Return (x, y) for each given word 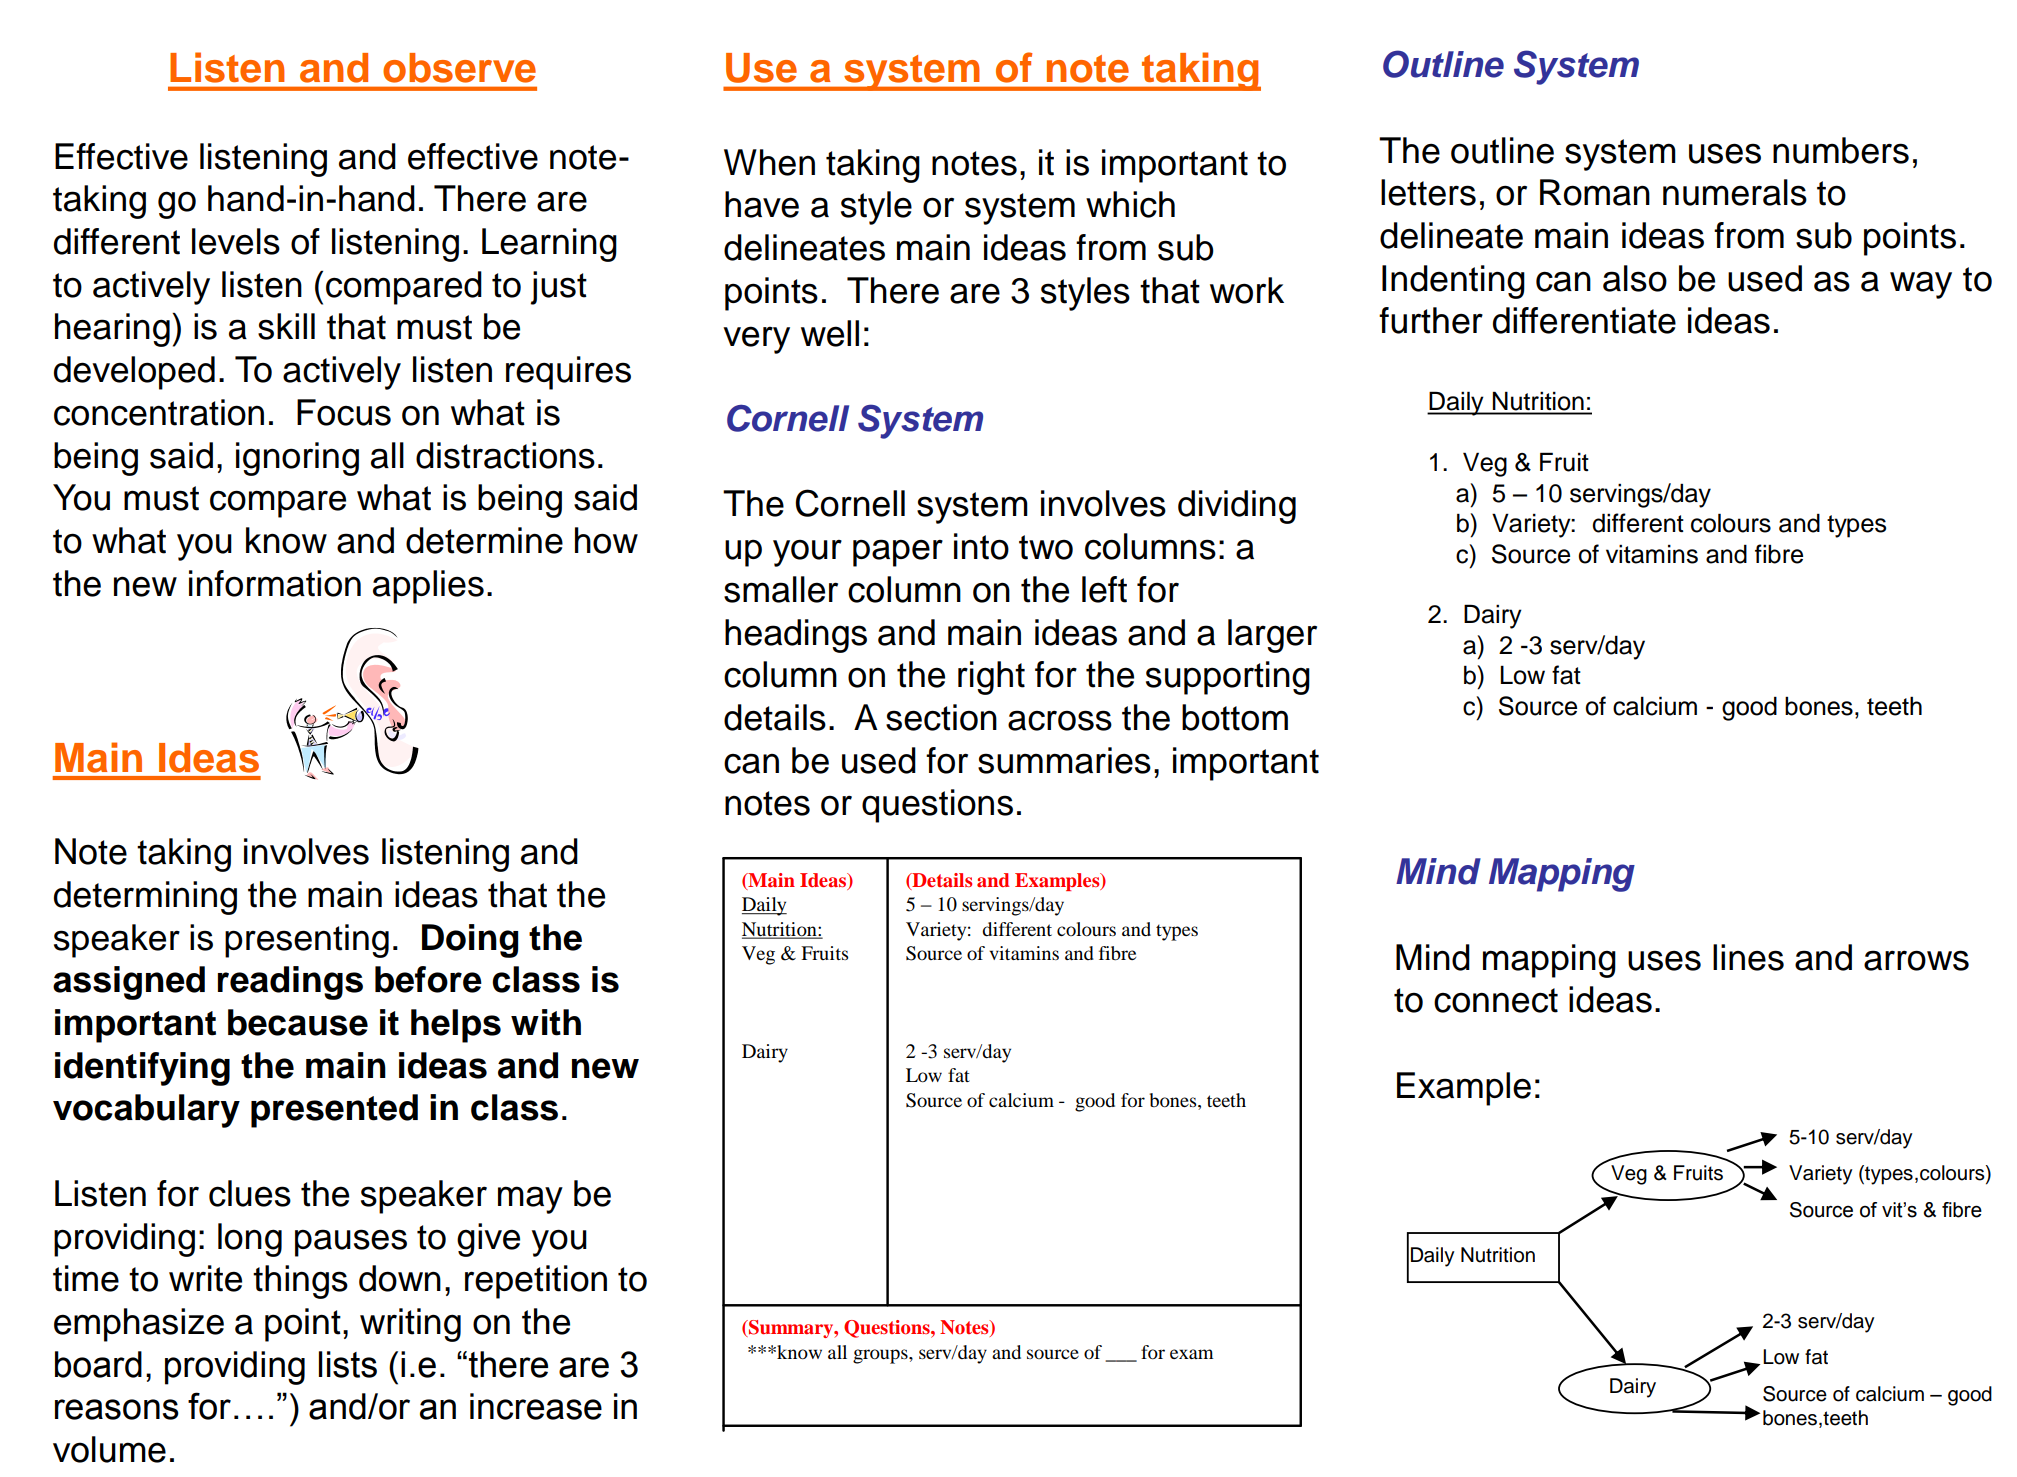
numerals (1735, 192)
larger (1272, 636)
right (991, 678)
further (1431, 320)
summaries (1064, 760)
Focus (344, 412)
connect (1496, 1000)
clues (250, 1193)
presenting (307, 941)
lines (1748, 957)
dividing (1237, 507)
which (1130, 204)
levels (236, 241)
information (275, 583)
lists (348, 1364)
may (530, 1200)
